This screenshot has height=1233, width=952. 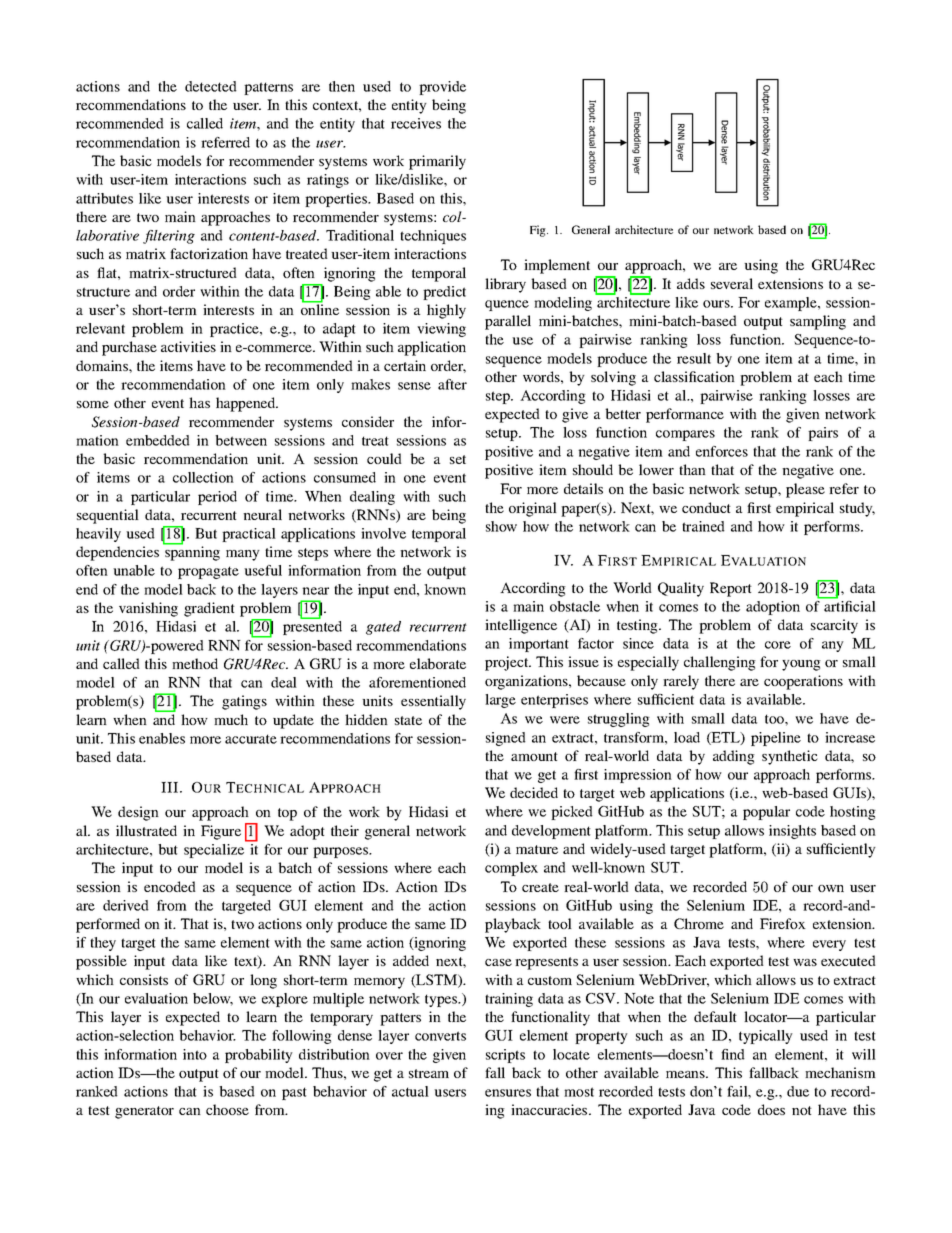 What do you see at coordinates (195, 1054) in the screenshot?
I see `into` at bounding box center [195, 1054].
